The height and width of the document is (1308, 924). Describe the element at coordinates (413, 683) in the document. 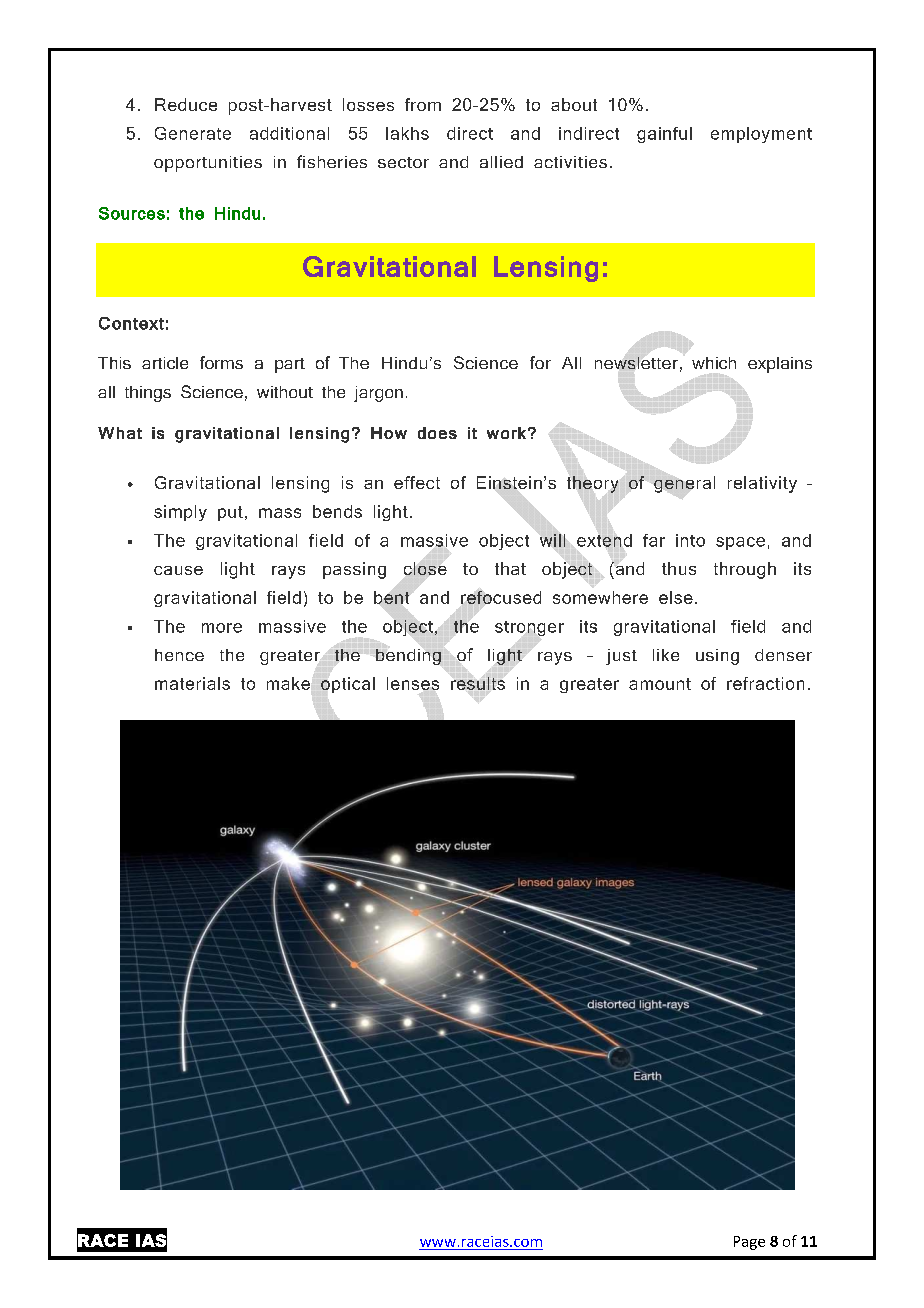

I see `lenses` at that location.
